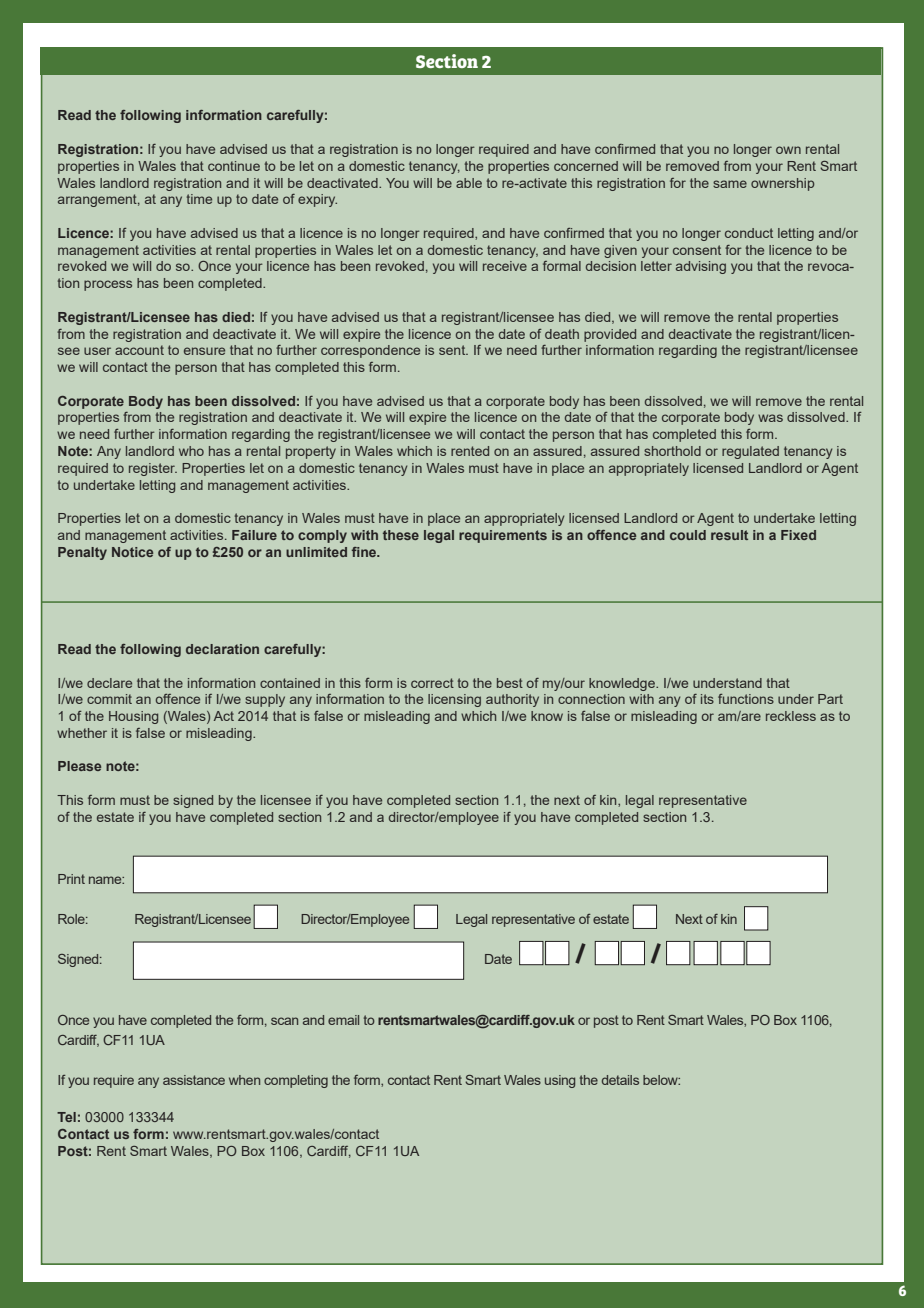 This screenshot has width=924, height=1308. Describe the element at coordinates (194, 1080) in the screenshot. I see `assistance` at that location.
